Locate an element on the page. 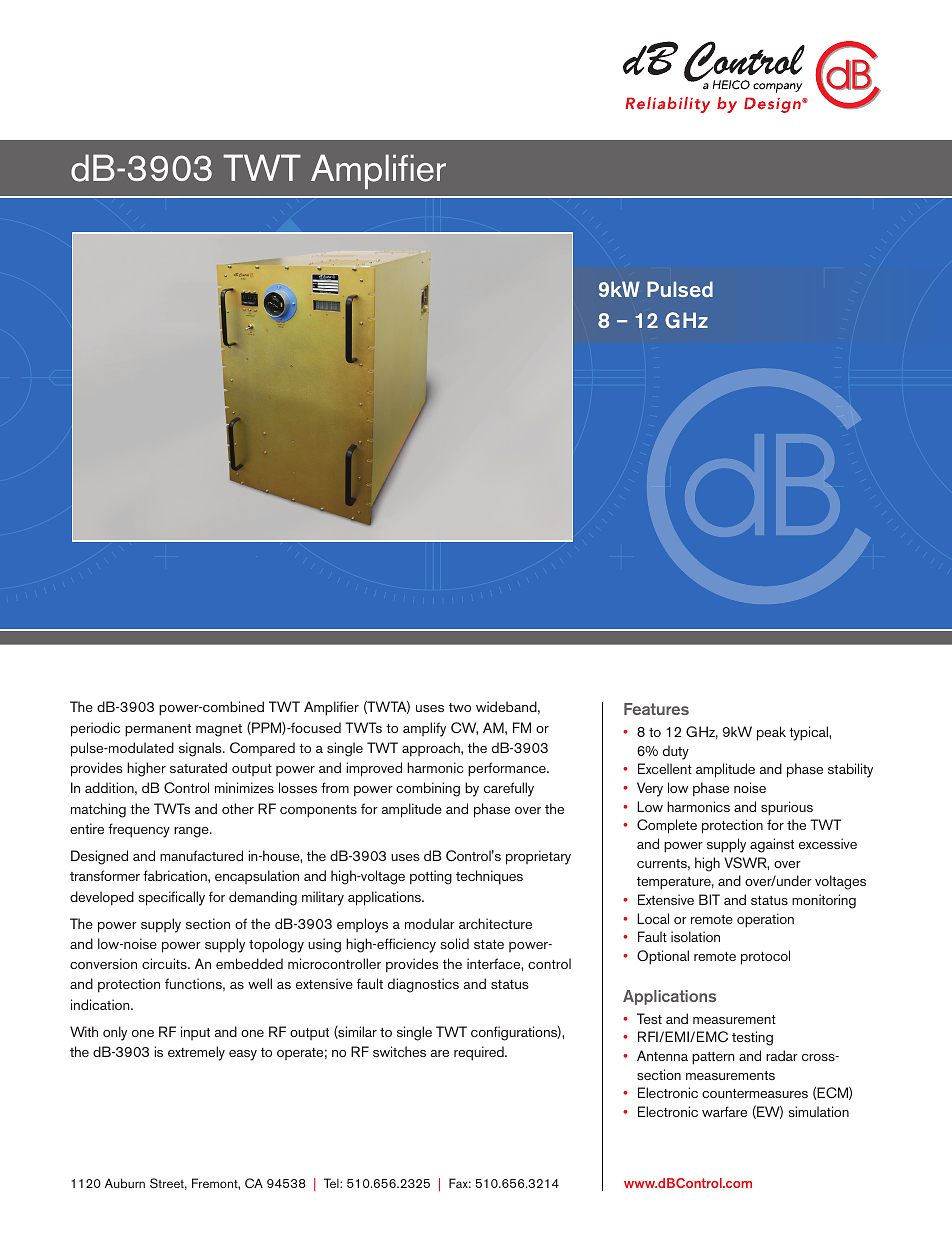  Tel is located at coordinates (332, 1183).
